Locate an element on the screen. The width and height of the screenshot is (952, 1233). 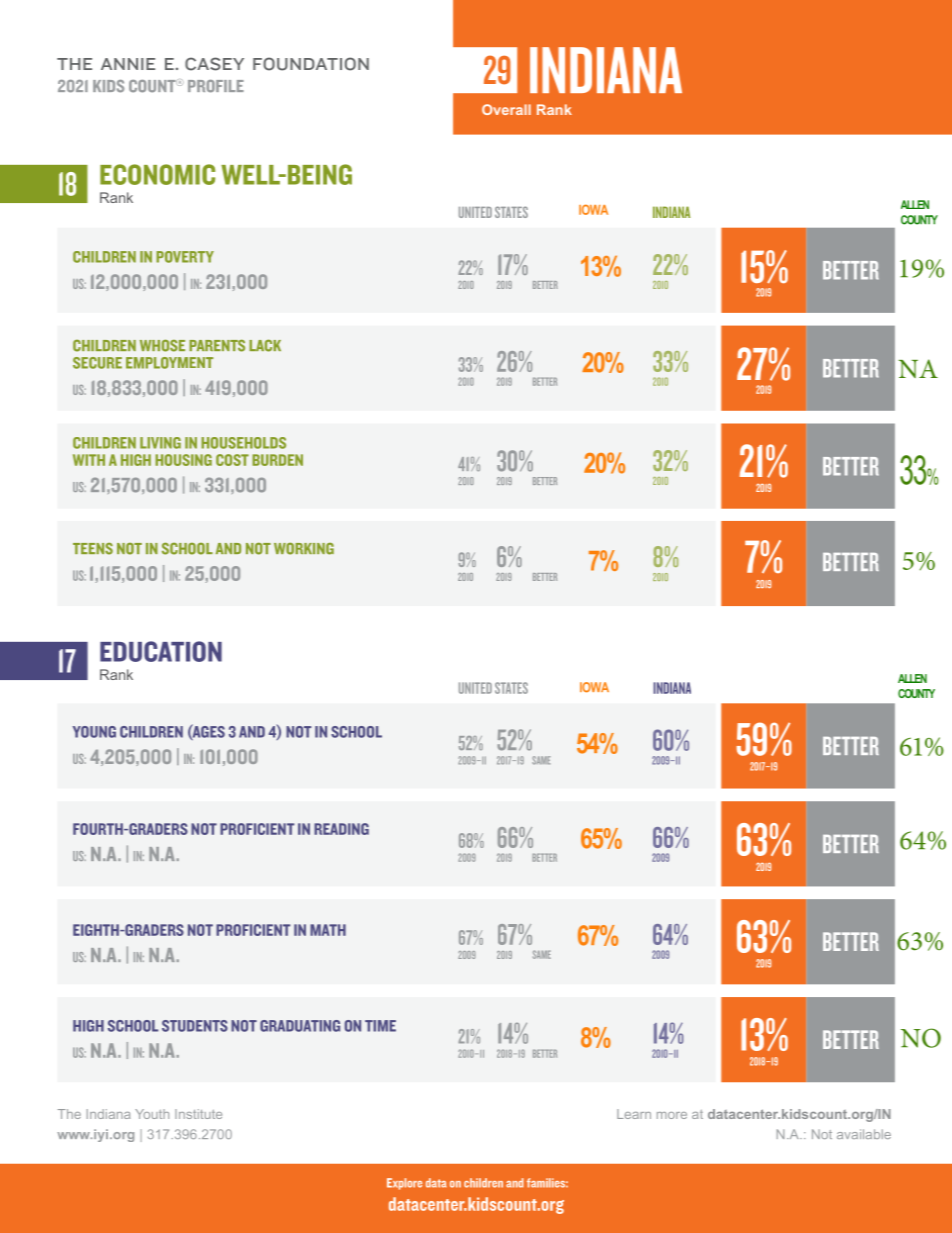
Explore is located at coordinates (404, 1184).
